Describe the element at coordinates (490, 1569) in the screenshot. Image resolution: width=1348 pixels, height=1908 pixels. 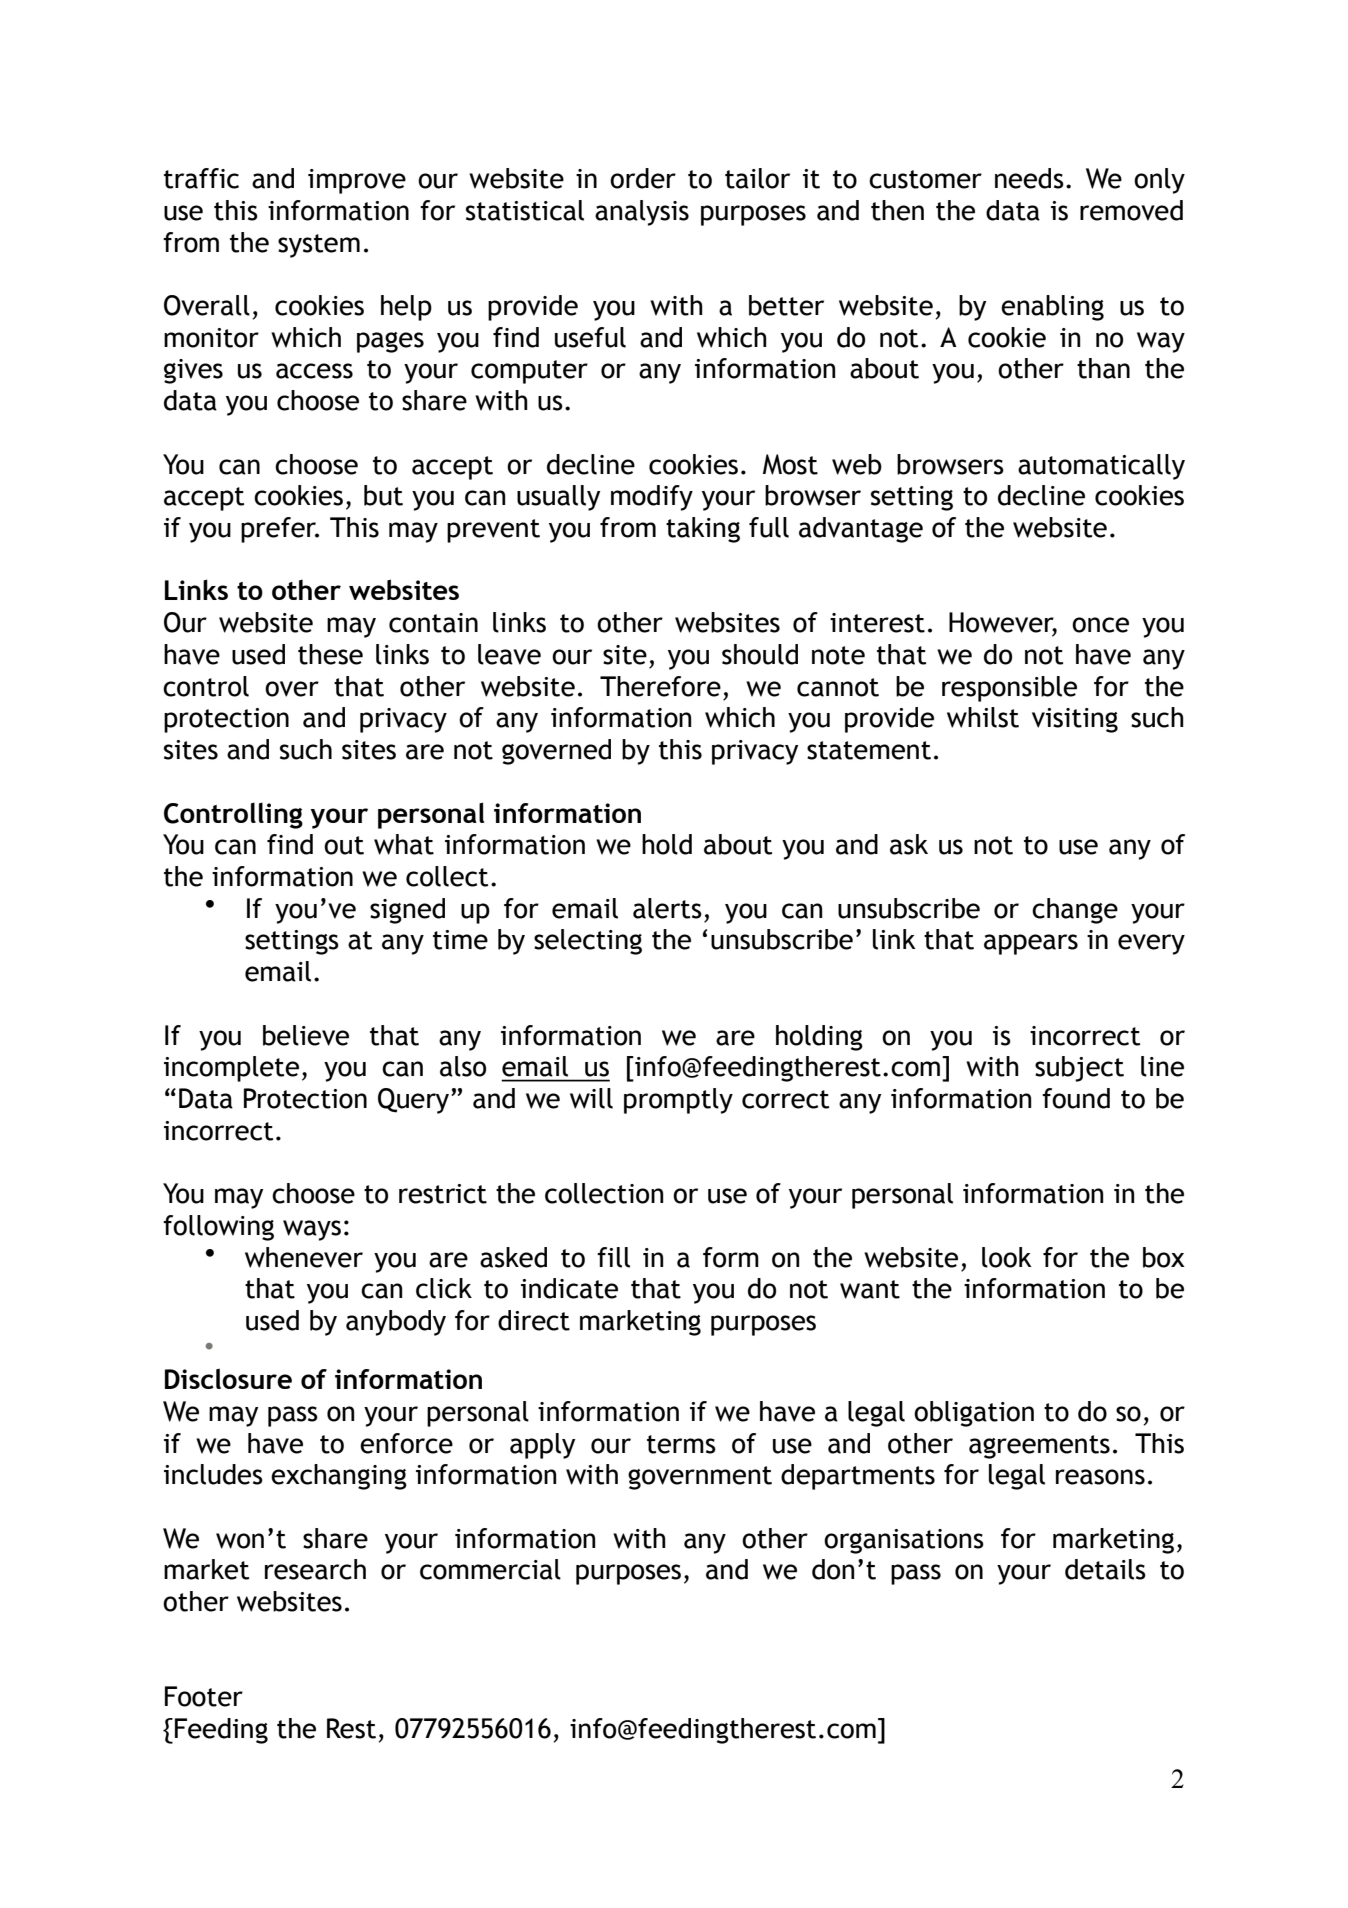
I see `commercial` at that location.
